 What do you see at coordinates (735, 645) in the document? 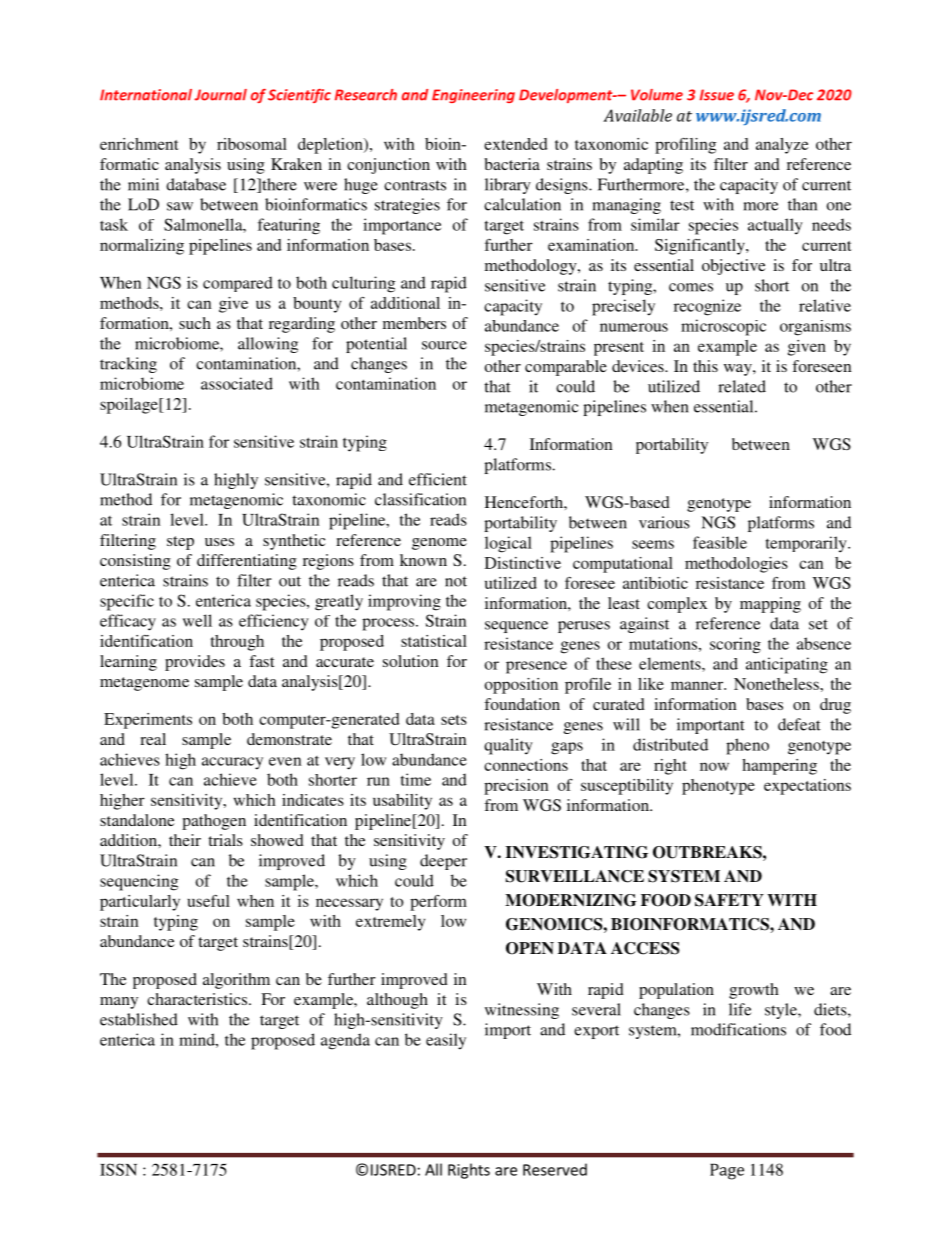
I see `scoring` at bounding box center [735, 645].
